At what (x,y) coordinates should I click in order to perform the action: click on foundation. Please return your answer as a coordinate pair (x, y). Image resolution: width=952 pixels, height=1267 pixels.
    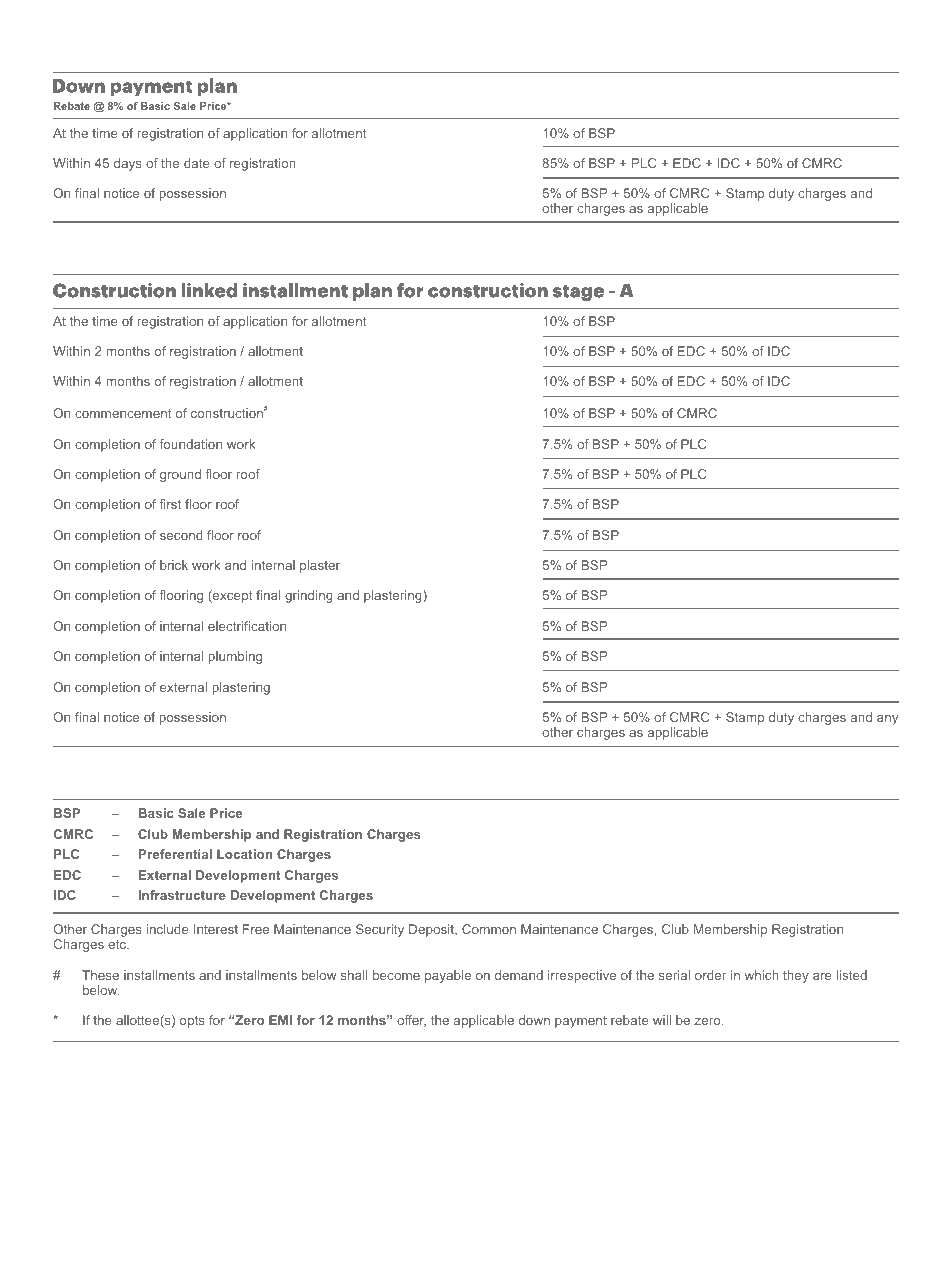
    Looking at the image, I should click on (190, 444).
